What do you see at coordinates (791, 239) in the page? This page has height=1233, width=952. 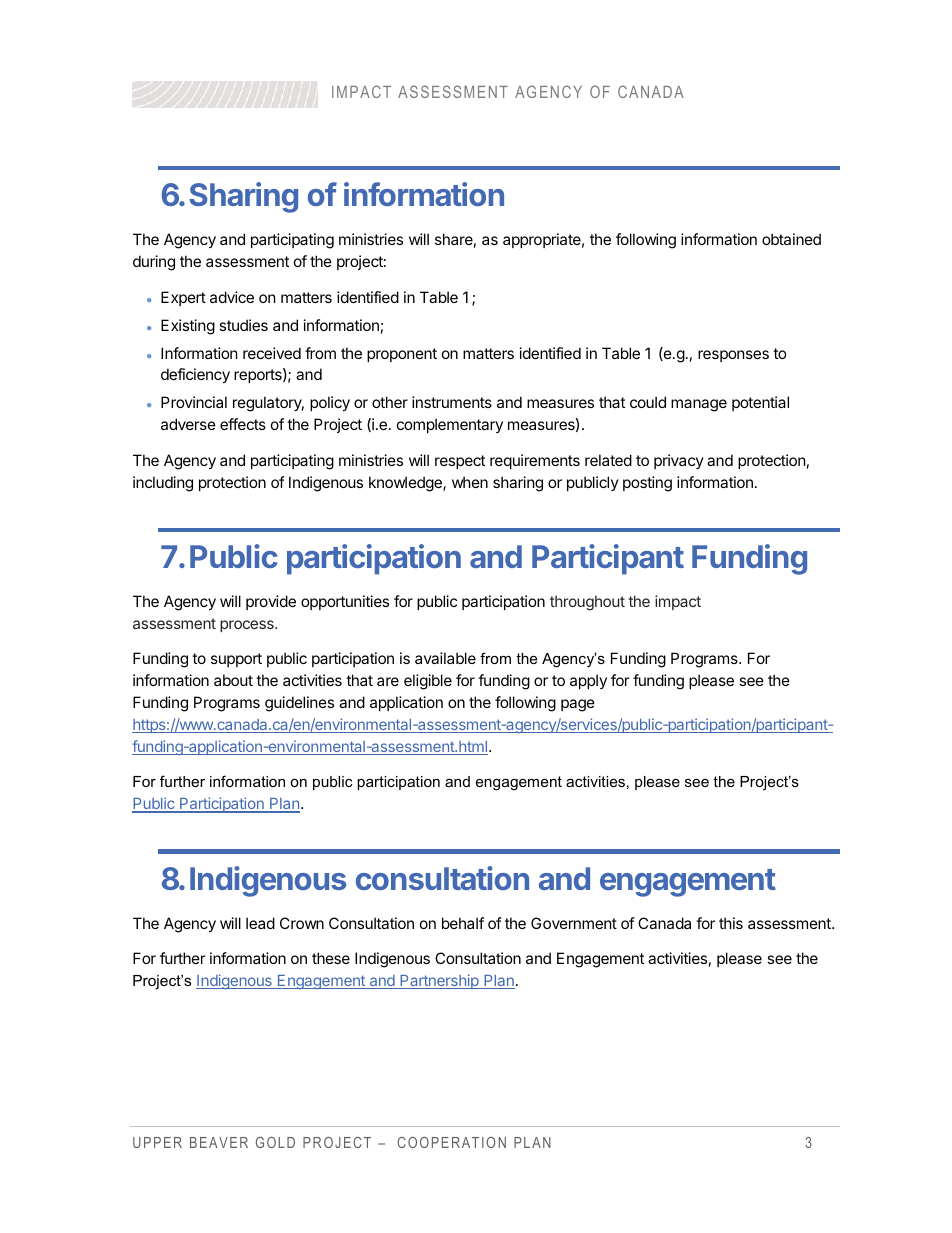 I see `obtained` at bounding box center [791, 239].
